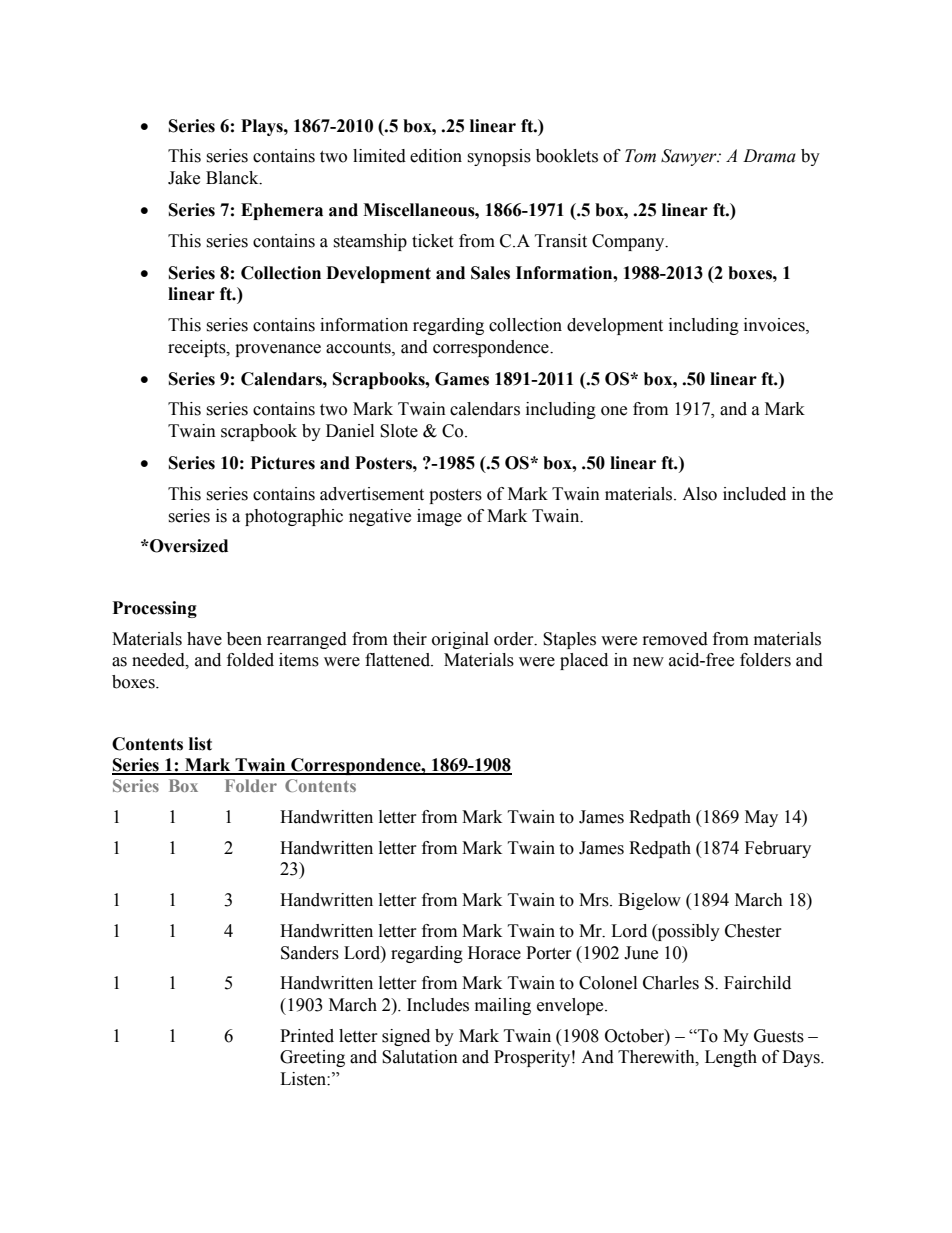  What do you see at coordinates (399, 660) in the screenshot?
I see `flattened` at bounding box center [399, 660].
